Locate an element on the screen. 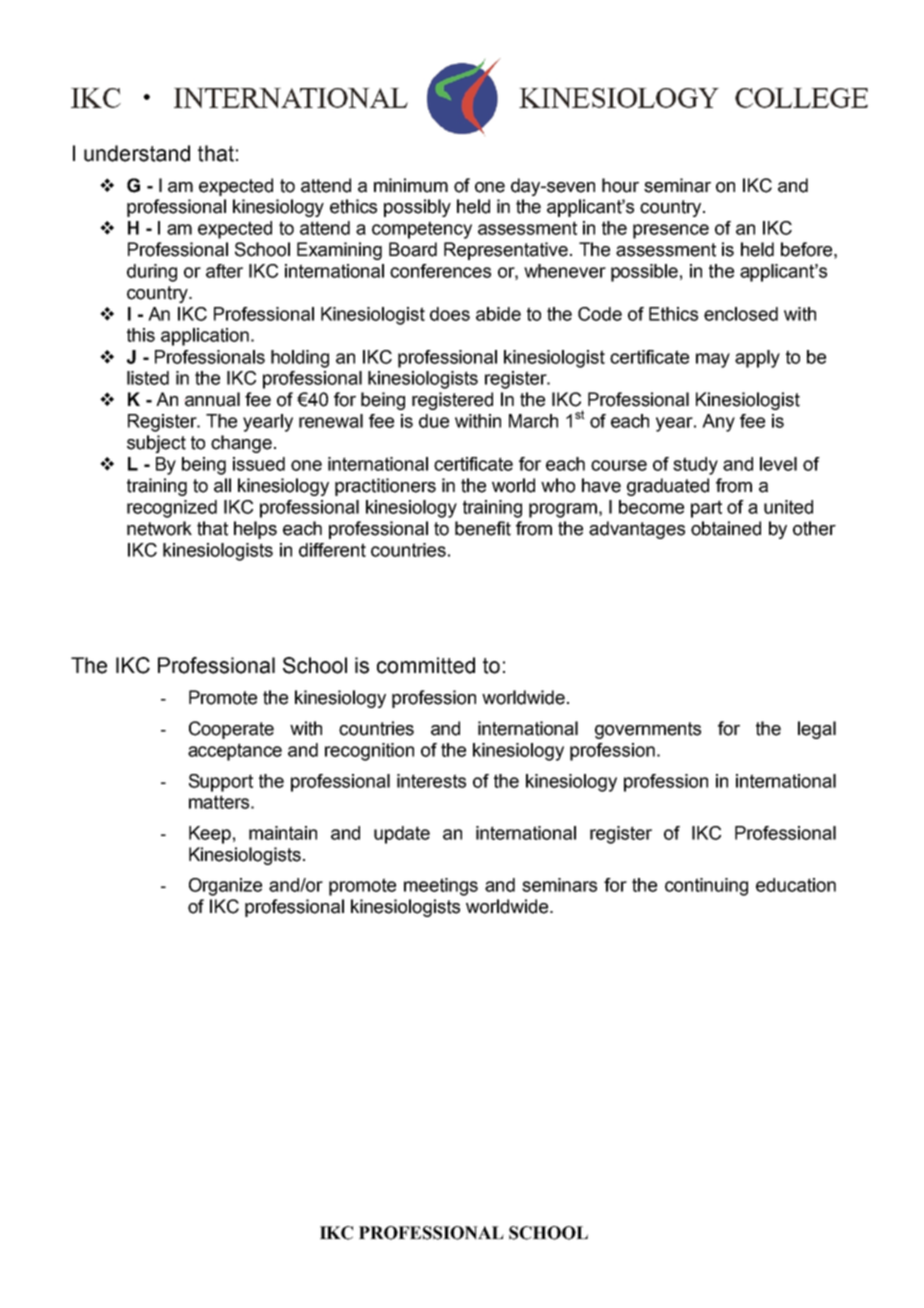  committed is located at coordinates (426, 665).
